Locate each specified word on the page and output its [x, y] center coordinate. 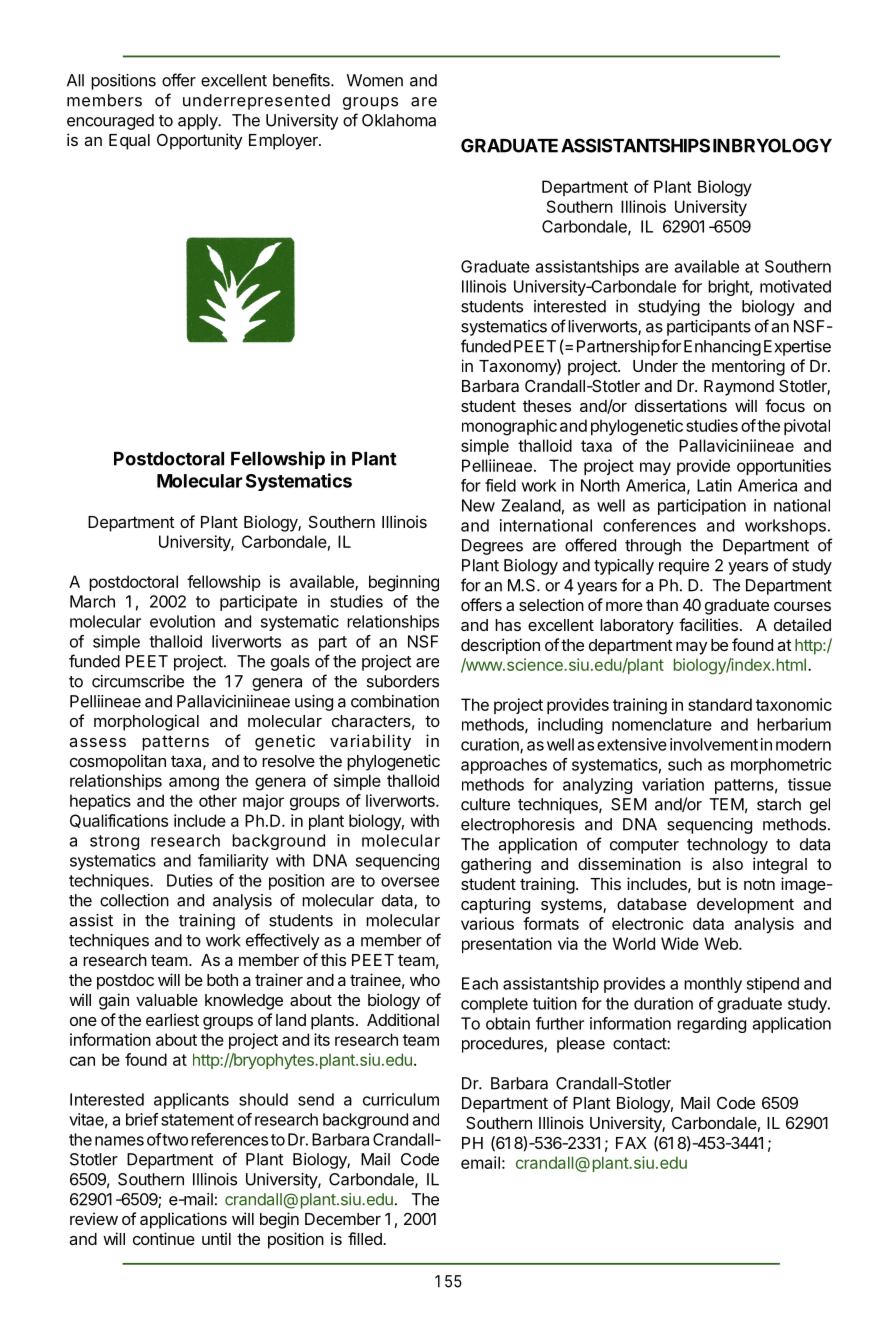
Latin [714, 485]
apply [198, 122]
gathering [496, 865]
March [92, 601]
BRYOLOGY [782, 145]
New [478, 505]
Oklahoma [399, 120]
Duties [190, 880]
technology [727, 846]
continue [164, 1238]
